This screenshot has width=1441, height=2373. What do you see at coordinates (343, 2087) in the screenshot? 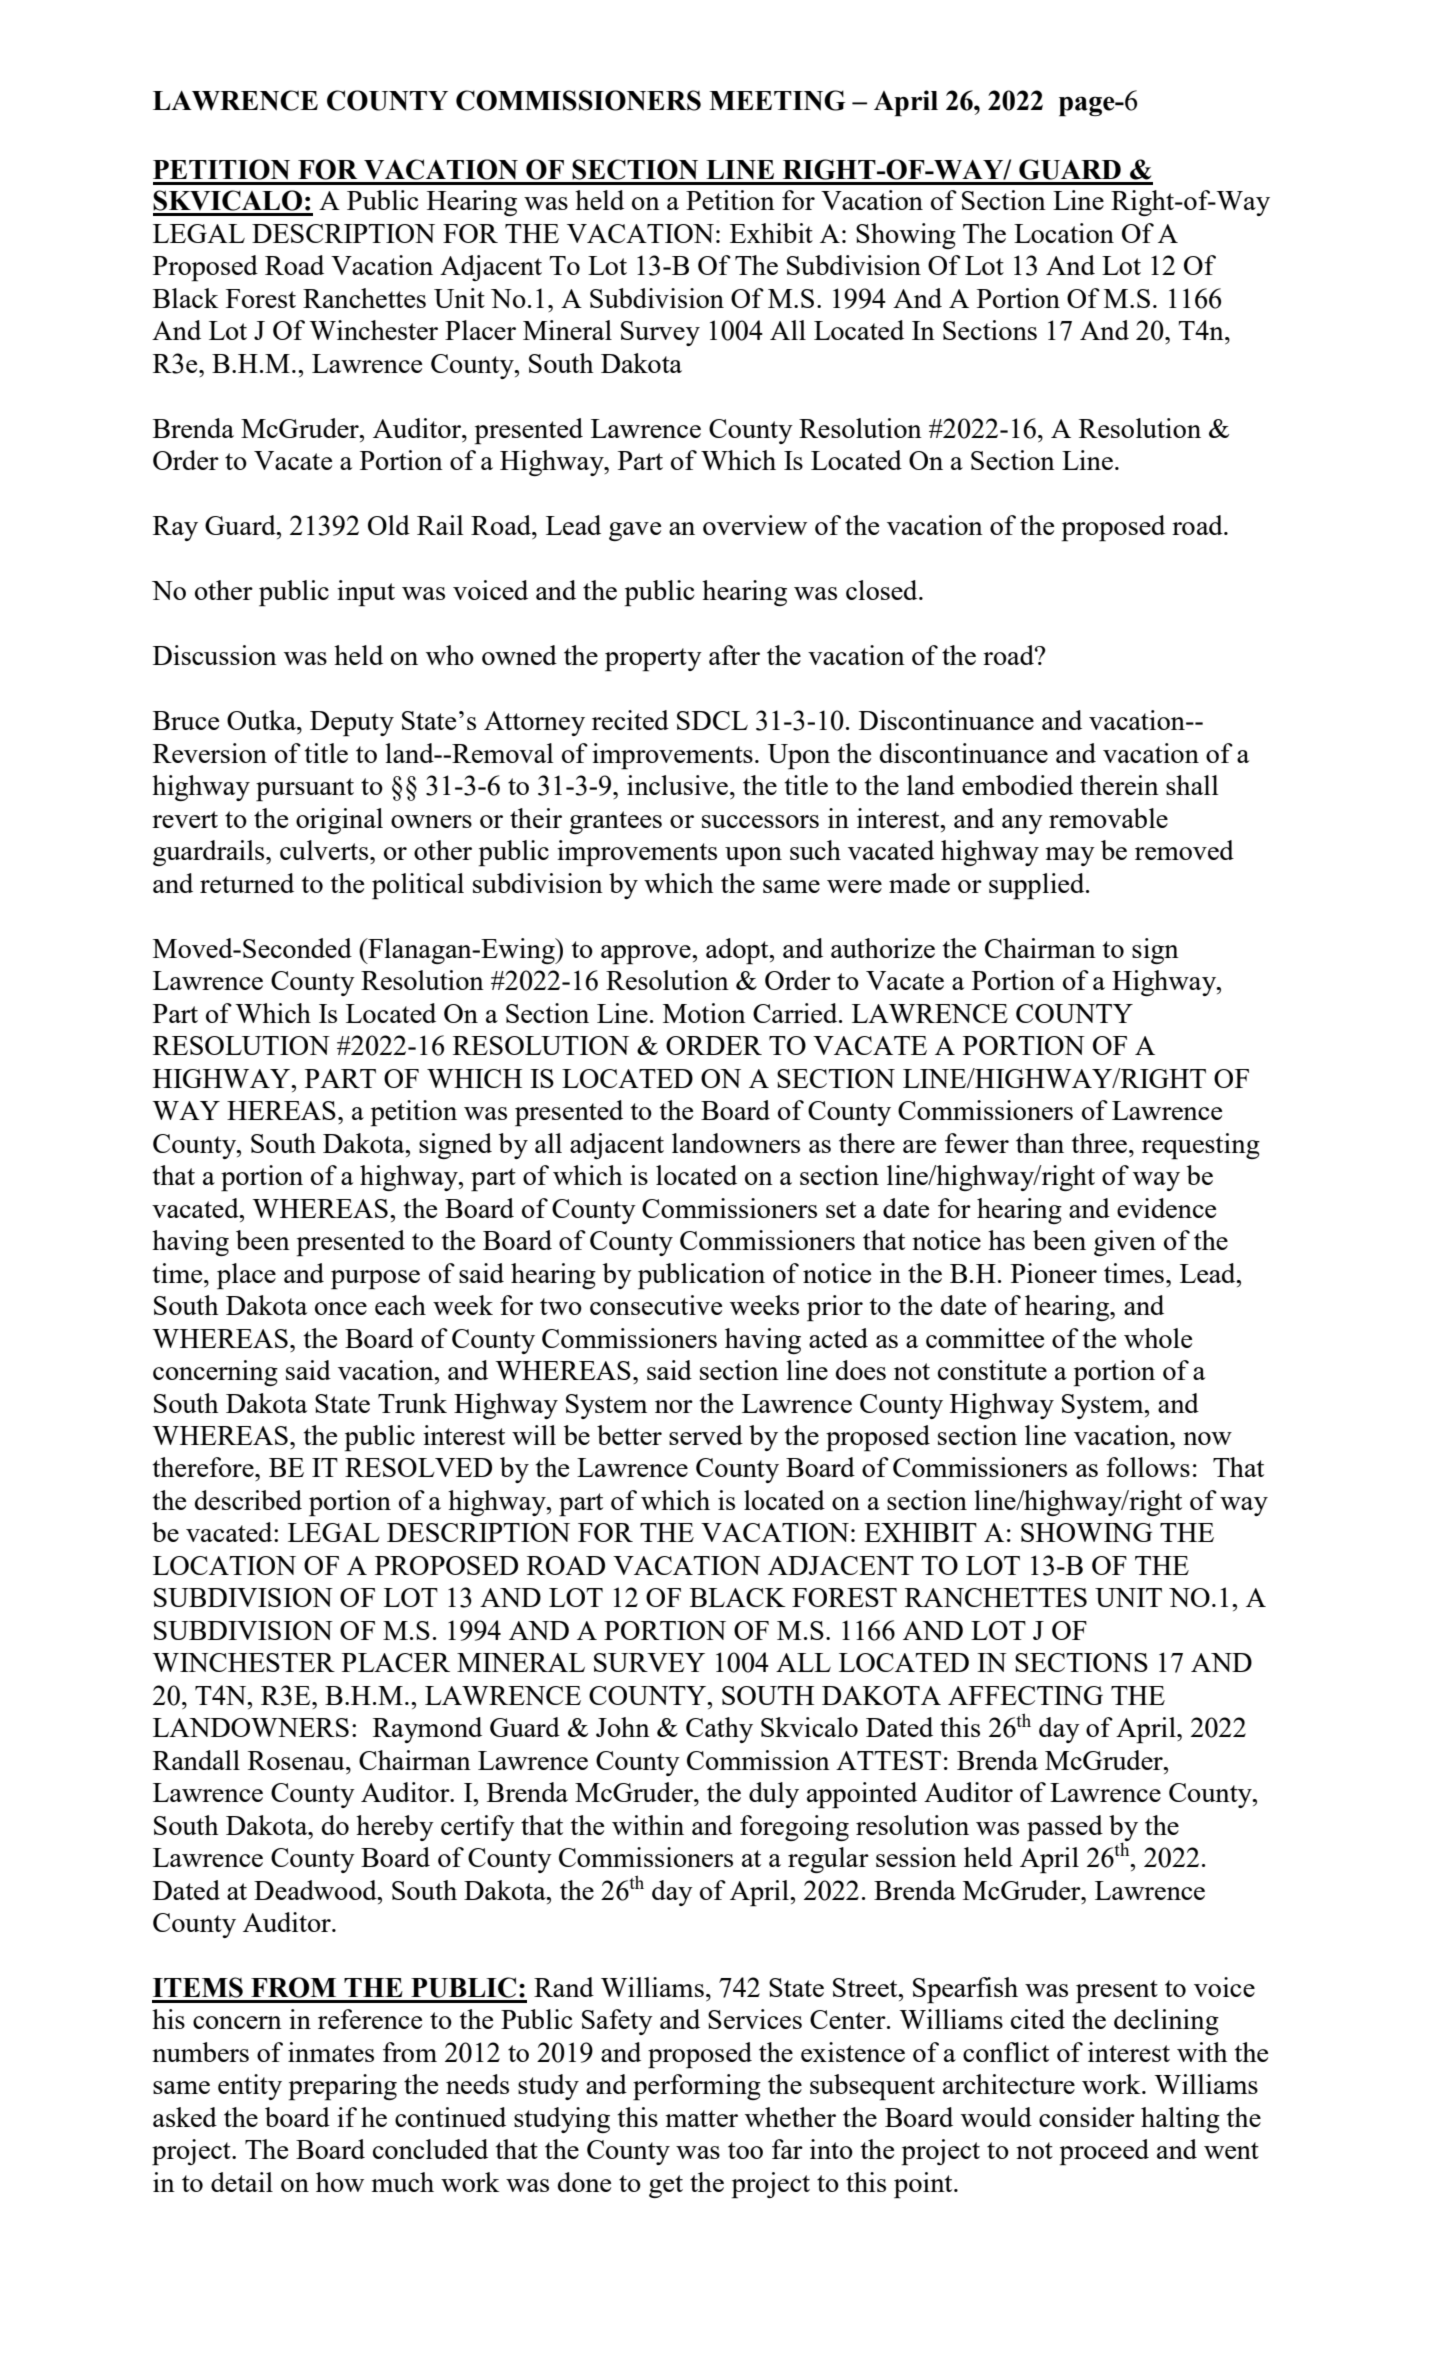
I see `preparing` at bounding box center [343, 2087].
